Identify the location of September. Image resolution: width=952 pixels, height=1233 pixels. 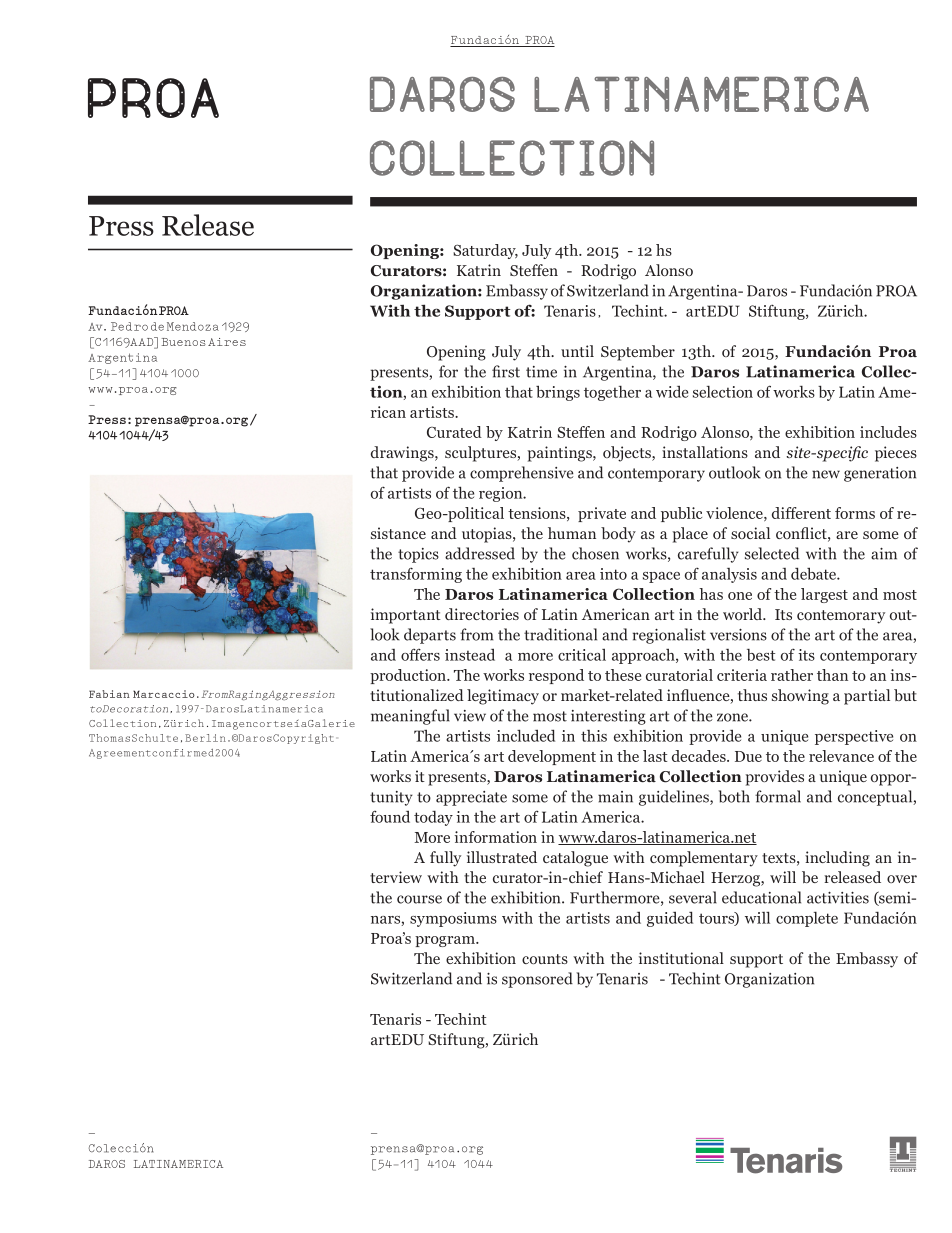
(638, 353).
